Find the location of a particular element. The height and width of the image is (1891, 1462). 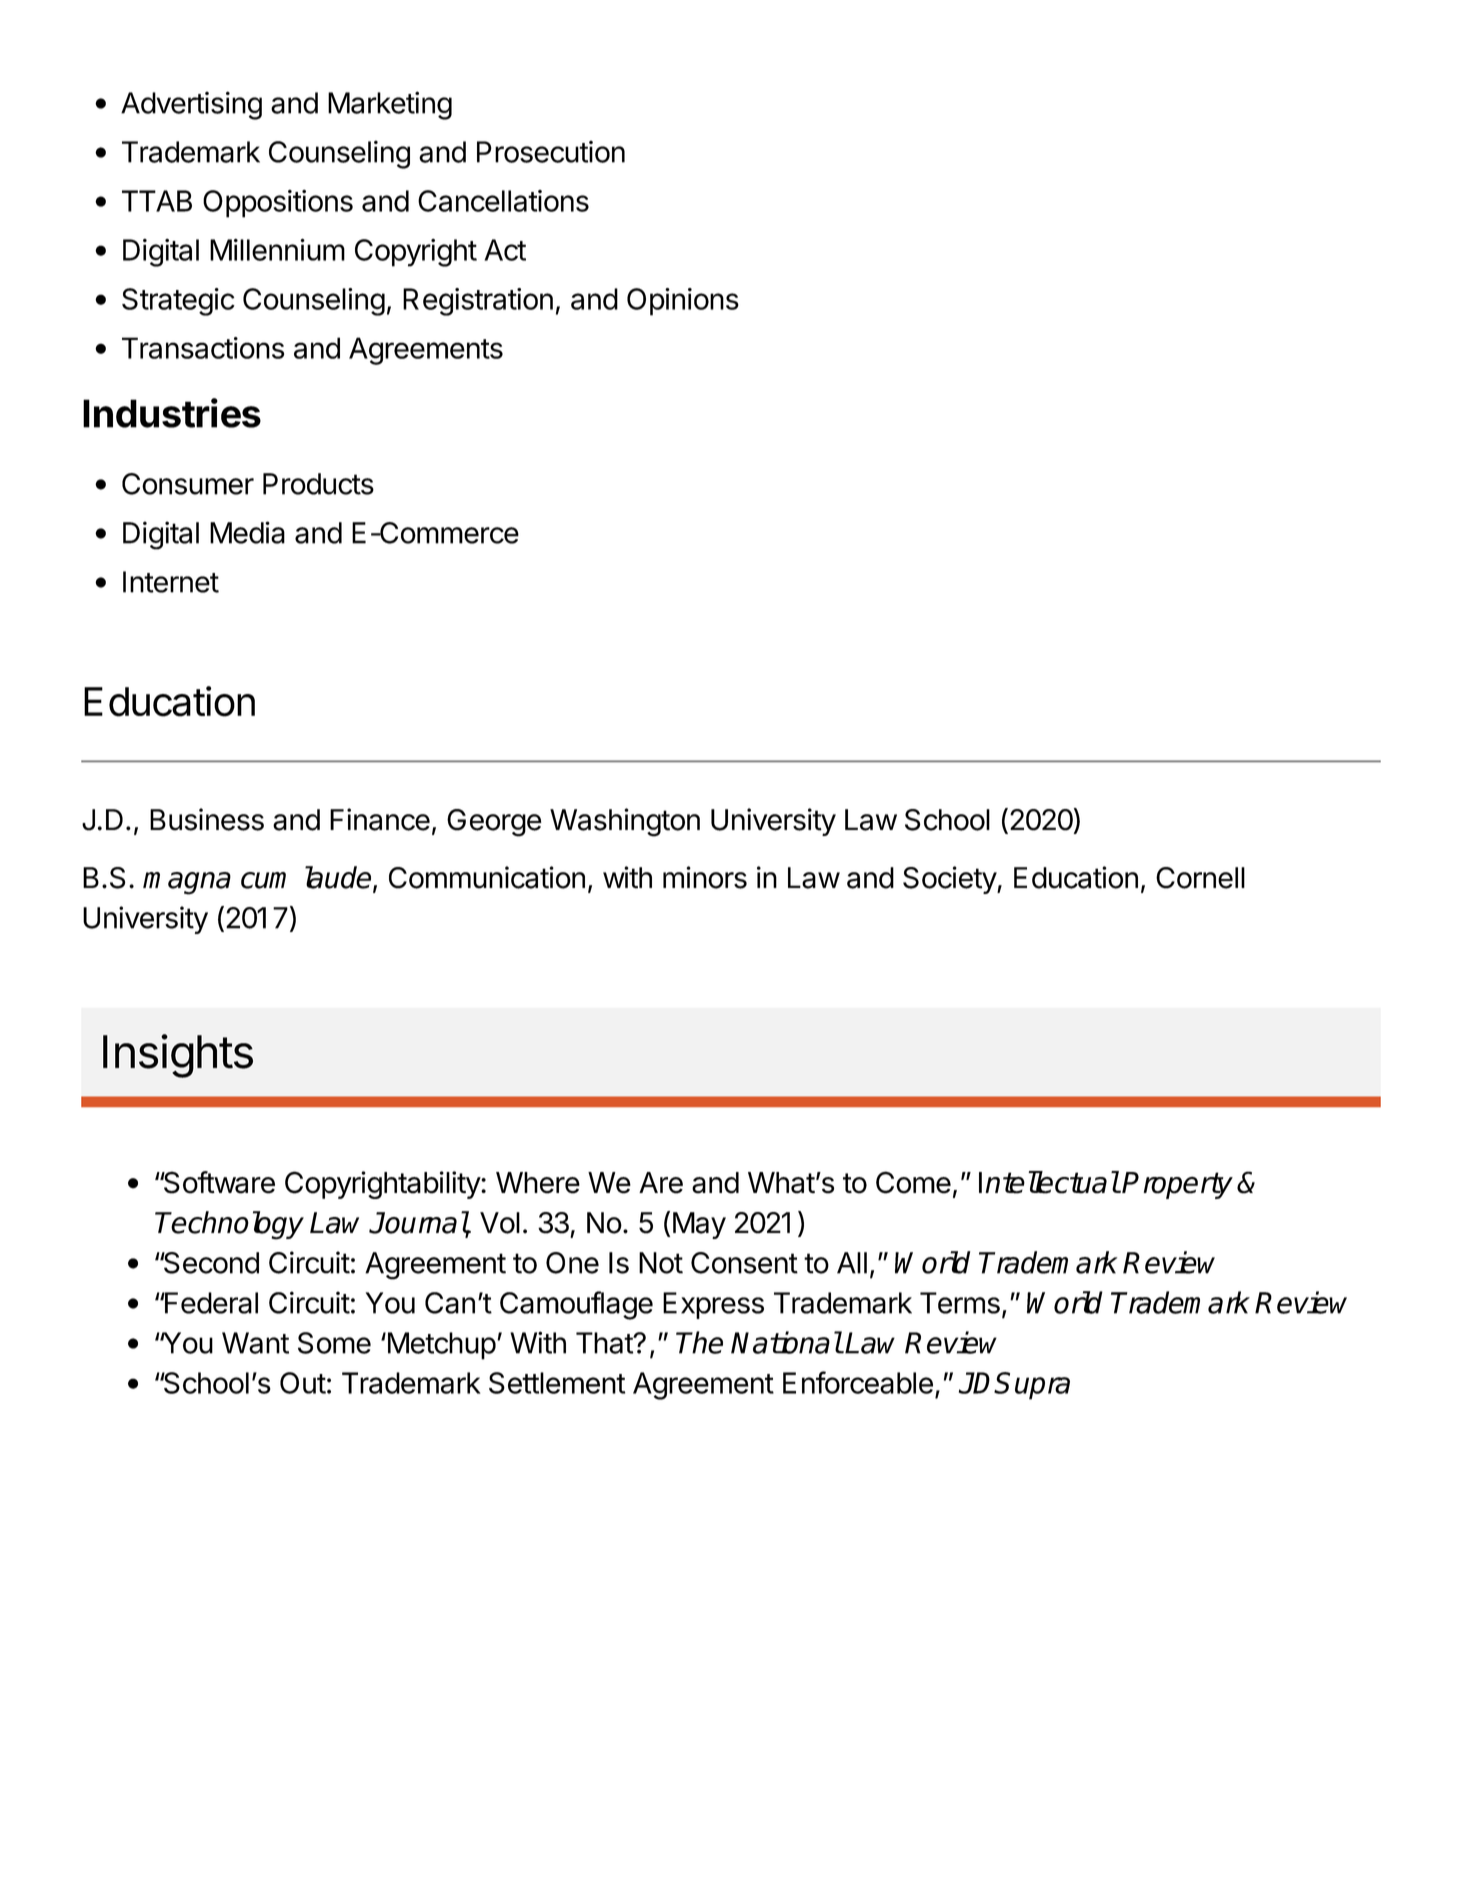

Oppositions is located at coordinates (278, 204).
